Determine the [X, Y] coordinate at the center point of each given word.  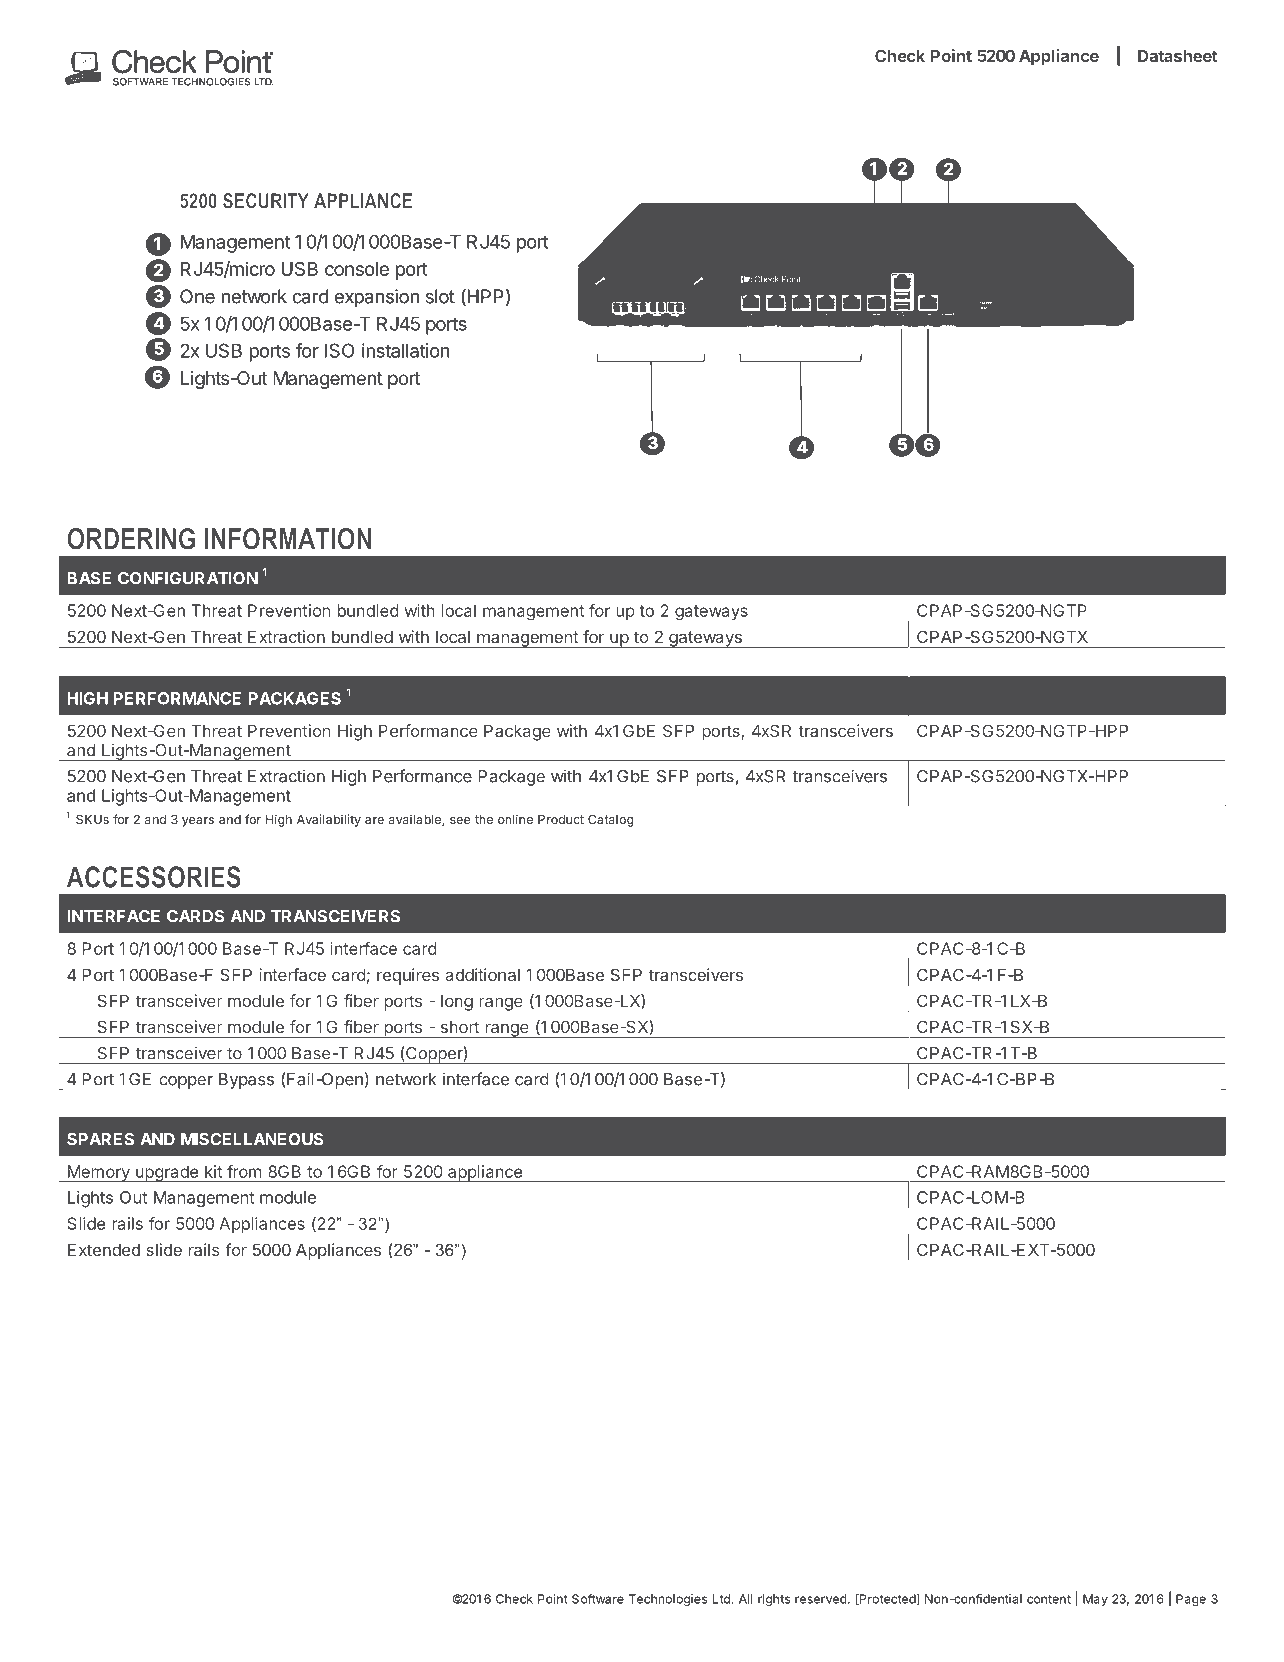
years [198, 822]
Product [561, 819]
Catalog [611, 820]
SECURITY [266, 201]
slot [440, 296]
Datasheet [1178, 56]
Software [598, 1599]
